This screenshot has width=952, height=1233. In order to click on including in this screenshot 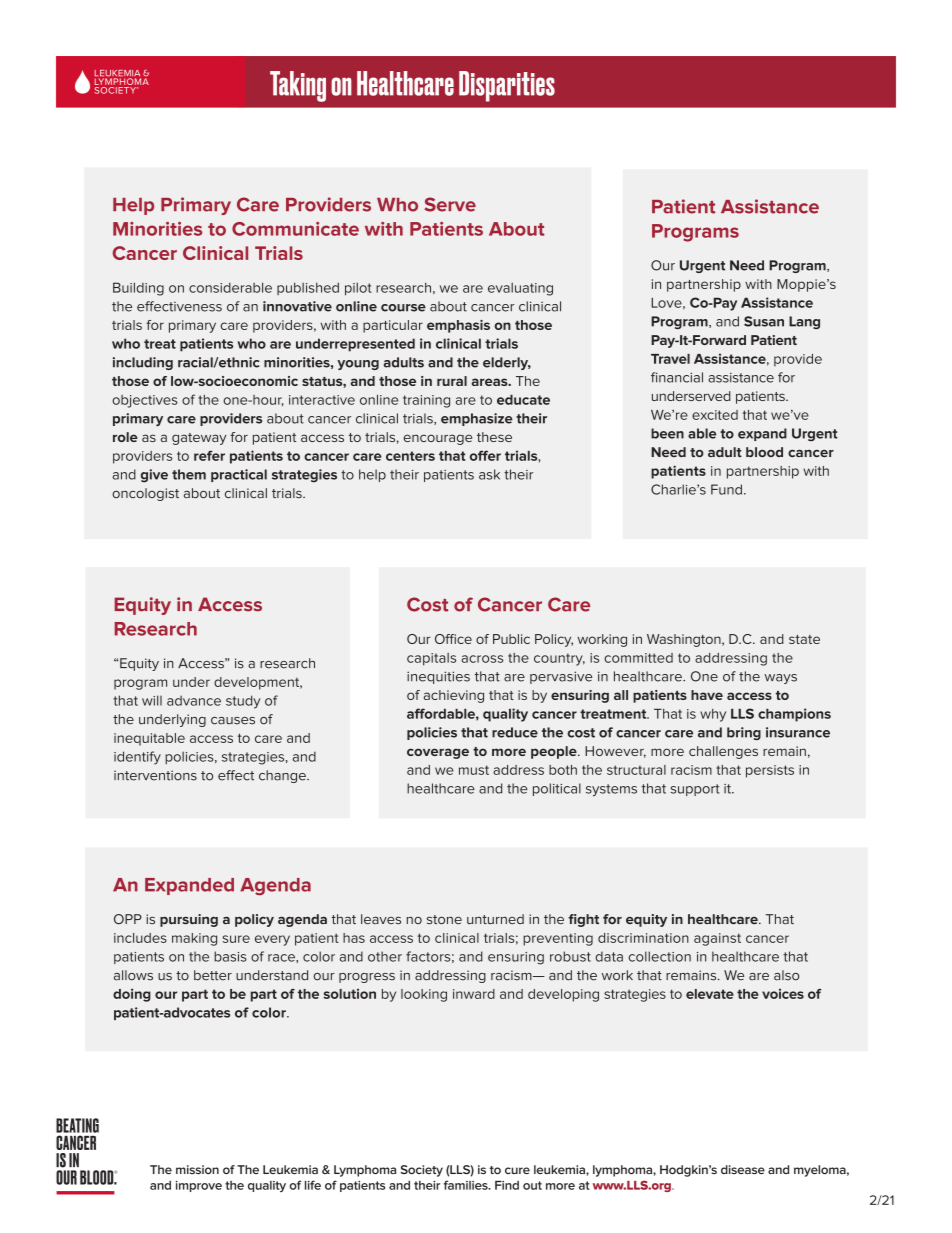, I will do `click(143, 363)`.
